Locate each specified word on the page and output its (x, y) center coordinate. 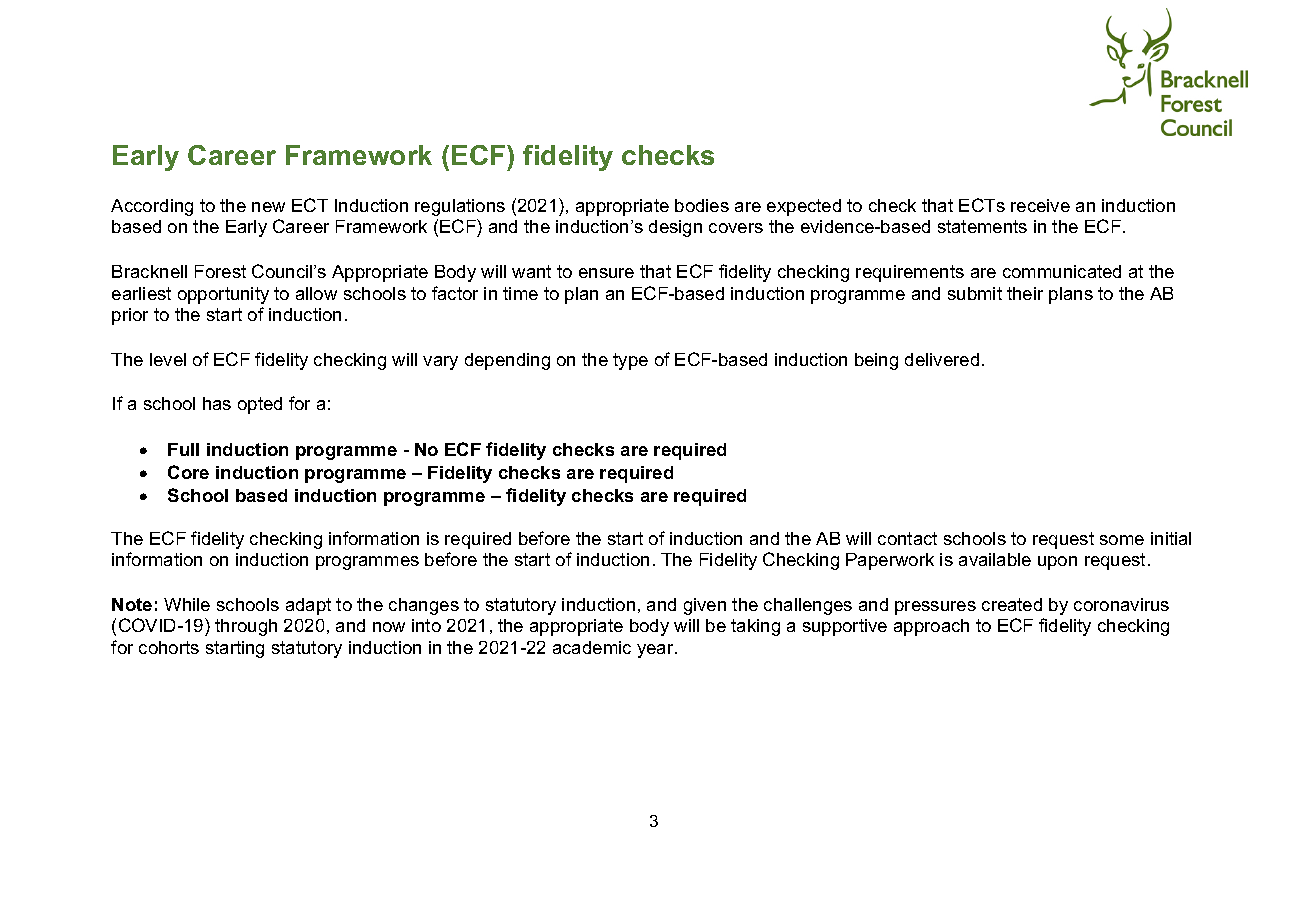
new (268, 207)
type (630, 361)
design (675, 228)
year (656, 651)
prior (130, 316)
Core (188, 472)
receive (1040, 205)
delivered (942, 359)
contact (907, 538)
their (1025, 293)
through (246, 627)
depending (507, 361)
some (1122, 540)
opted (260, 405)
